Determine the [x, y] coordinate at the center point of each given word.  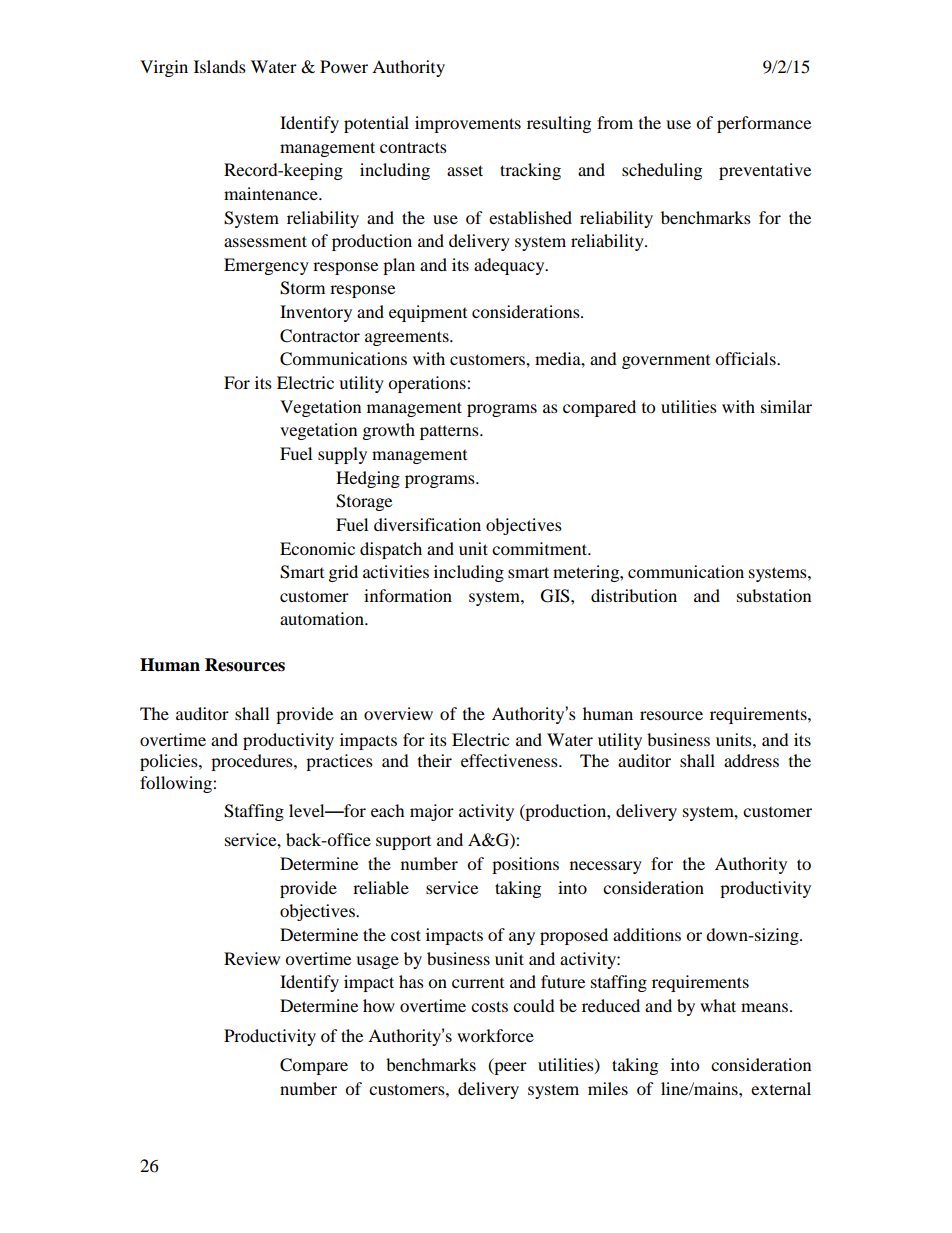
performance [764, 124]
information [408, 595]
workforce [495, 1035]
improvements [468, 124]
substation [774, 595]
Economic [317, 548]
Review [252, 958]
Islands [220, 66]
